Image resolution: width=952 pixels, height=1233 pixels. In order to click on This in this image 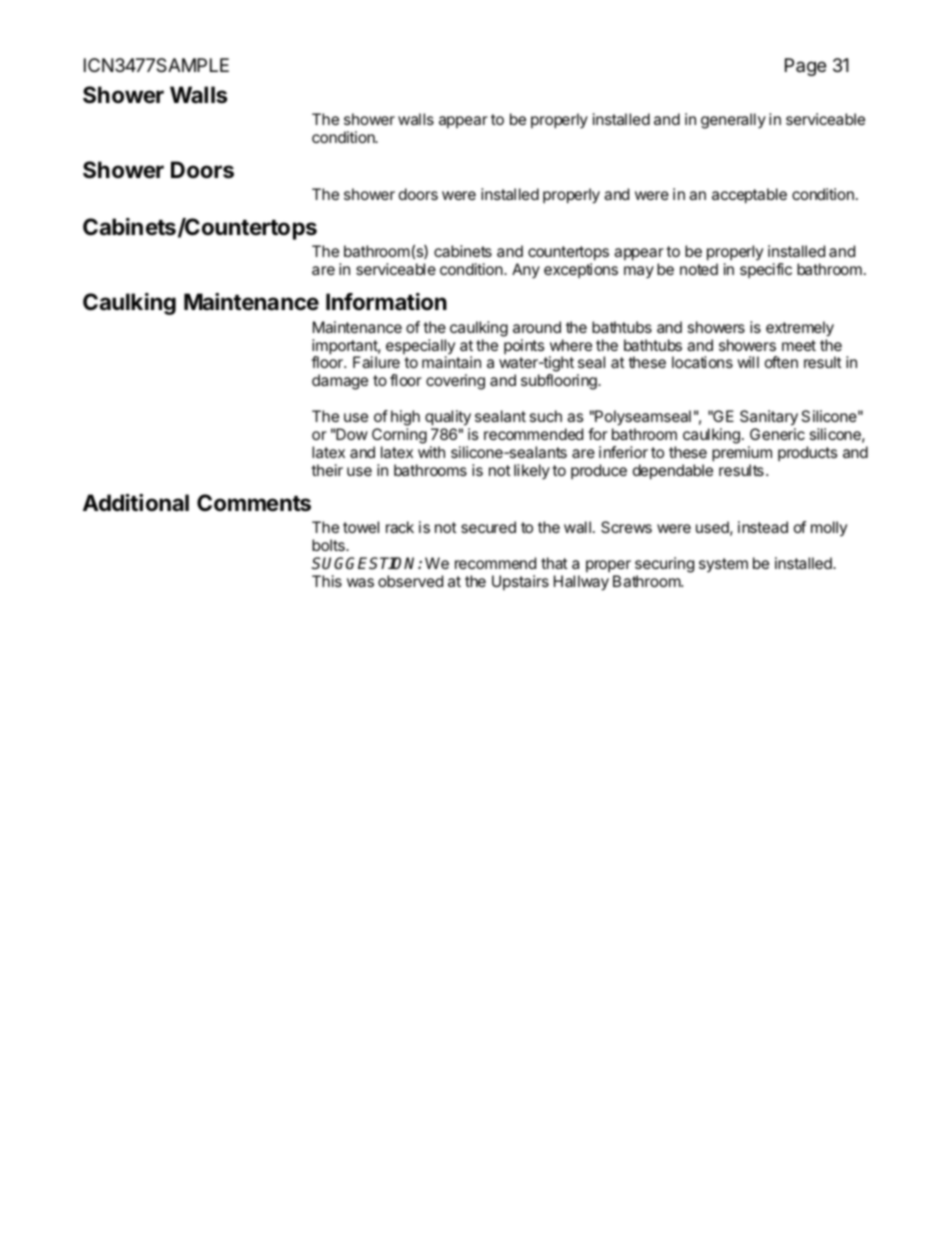, I will do `click(327, 581)`.
